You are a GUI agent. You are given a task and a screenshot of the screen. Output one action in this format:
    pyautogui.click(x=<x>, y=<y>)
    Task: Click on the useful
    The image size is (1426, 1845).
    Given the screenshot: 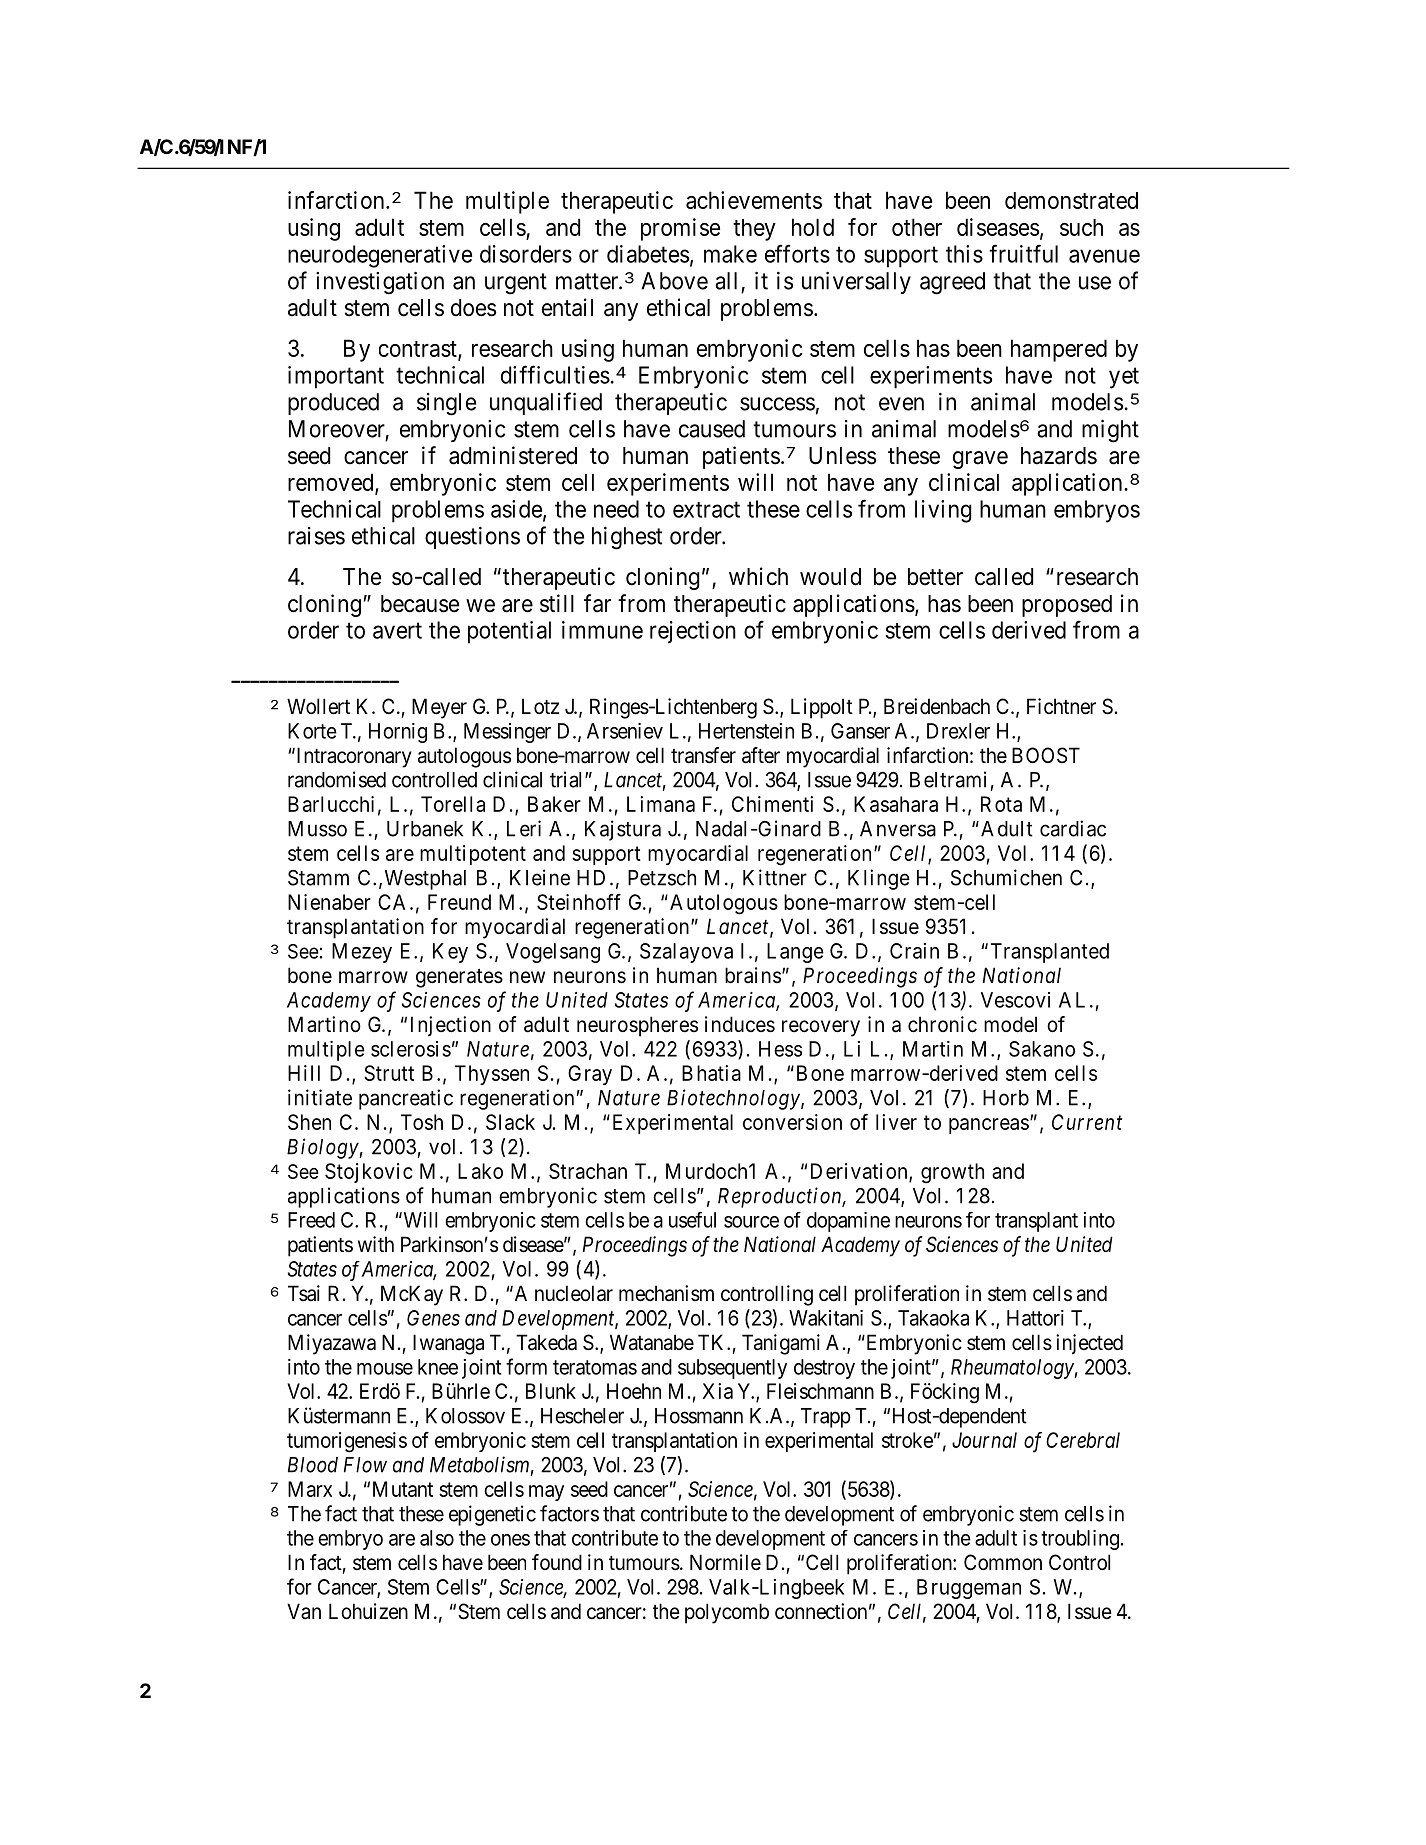 What is the action you would take?
    pyautogui.click(x=692, y=1220)
